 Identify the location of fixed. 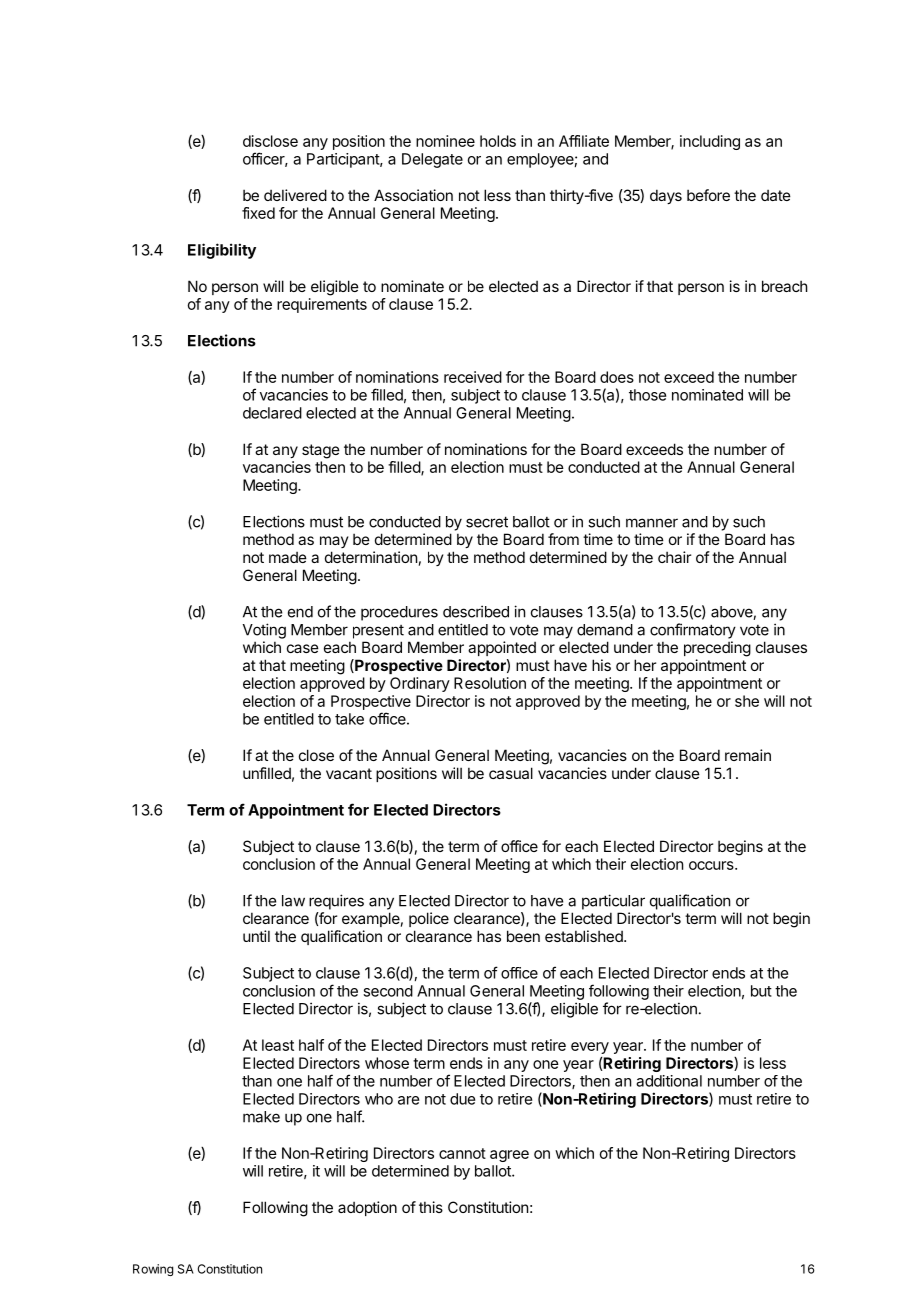
(258, 213).
